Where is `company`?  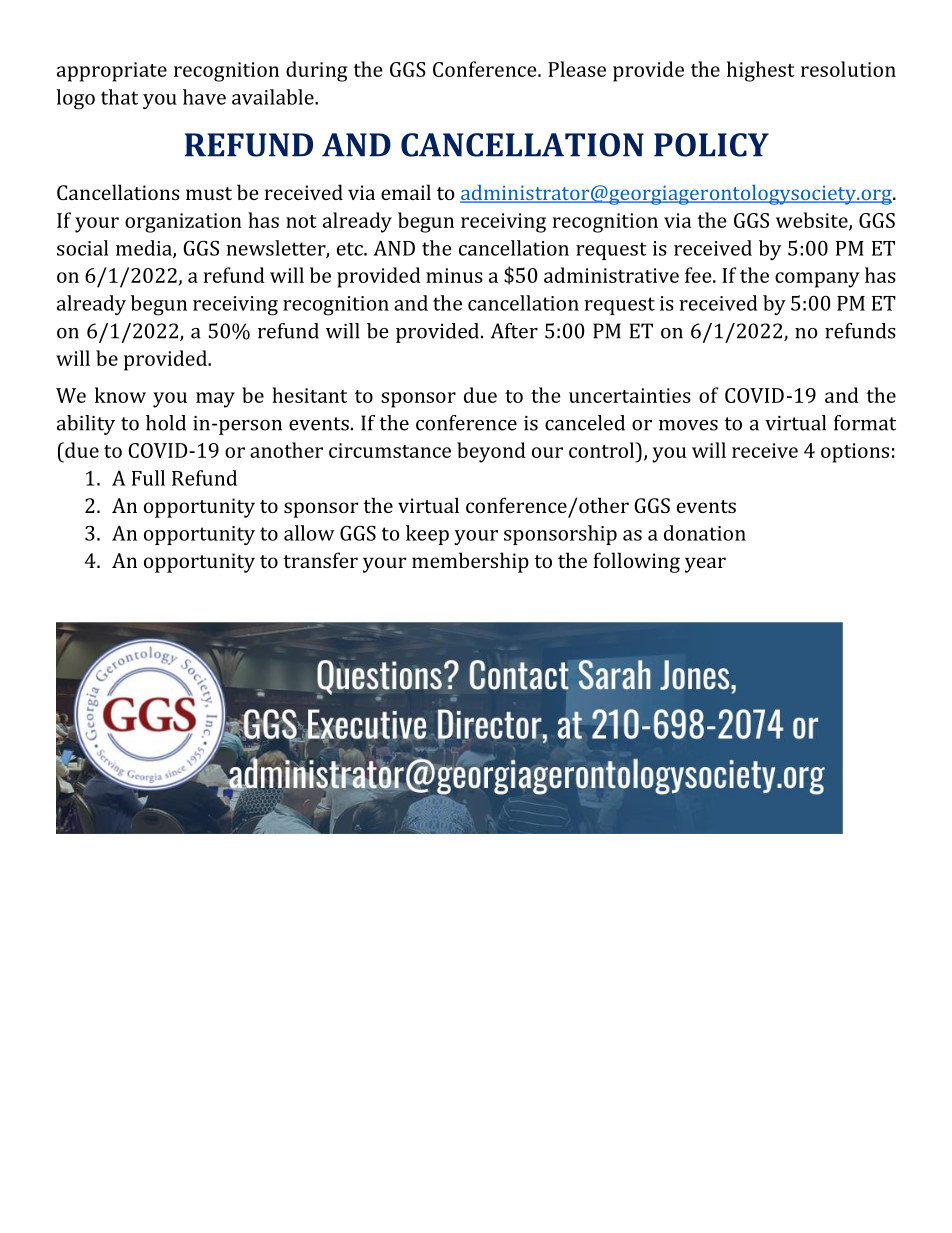
company is located at coordinates (817, 280).
